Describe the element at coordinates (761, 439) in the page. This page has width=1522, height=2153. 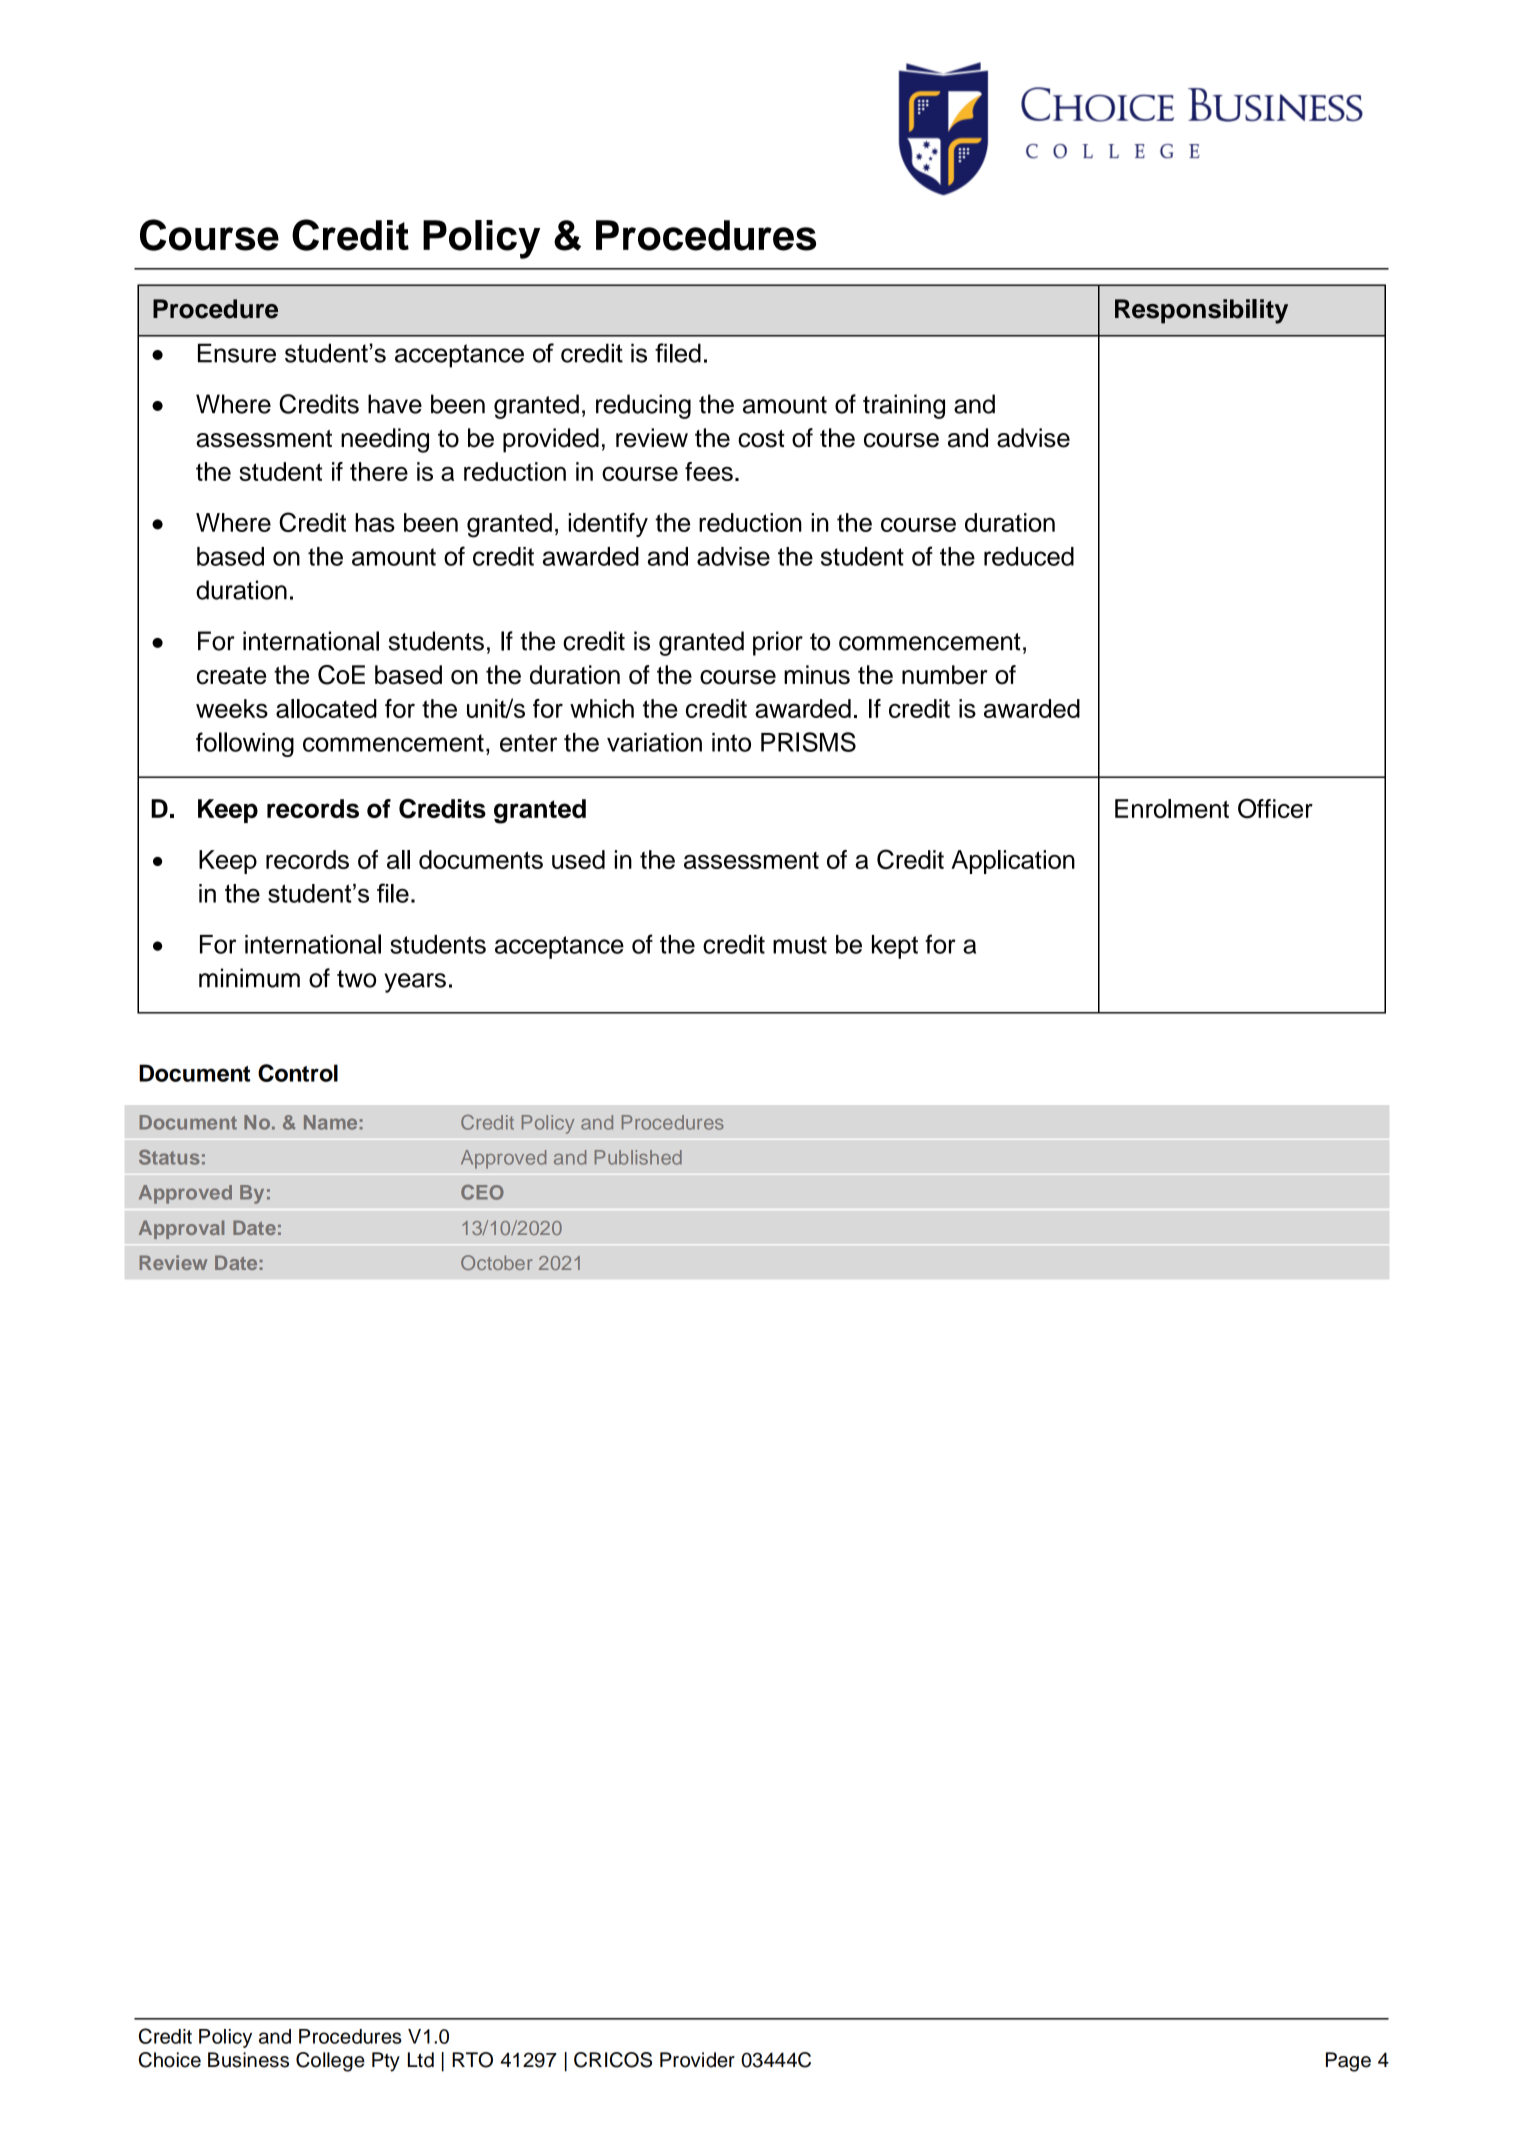
I see `cost` at that location.
